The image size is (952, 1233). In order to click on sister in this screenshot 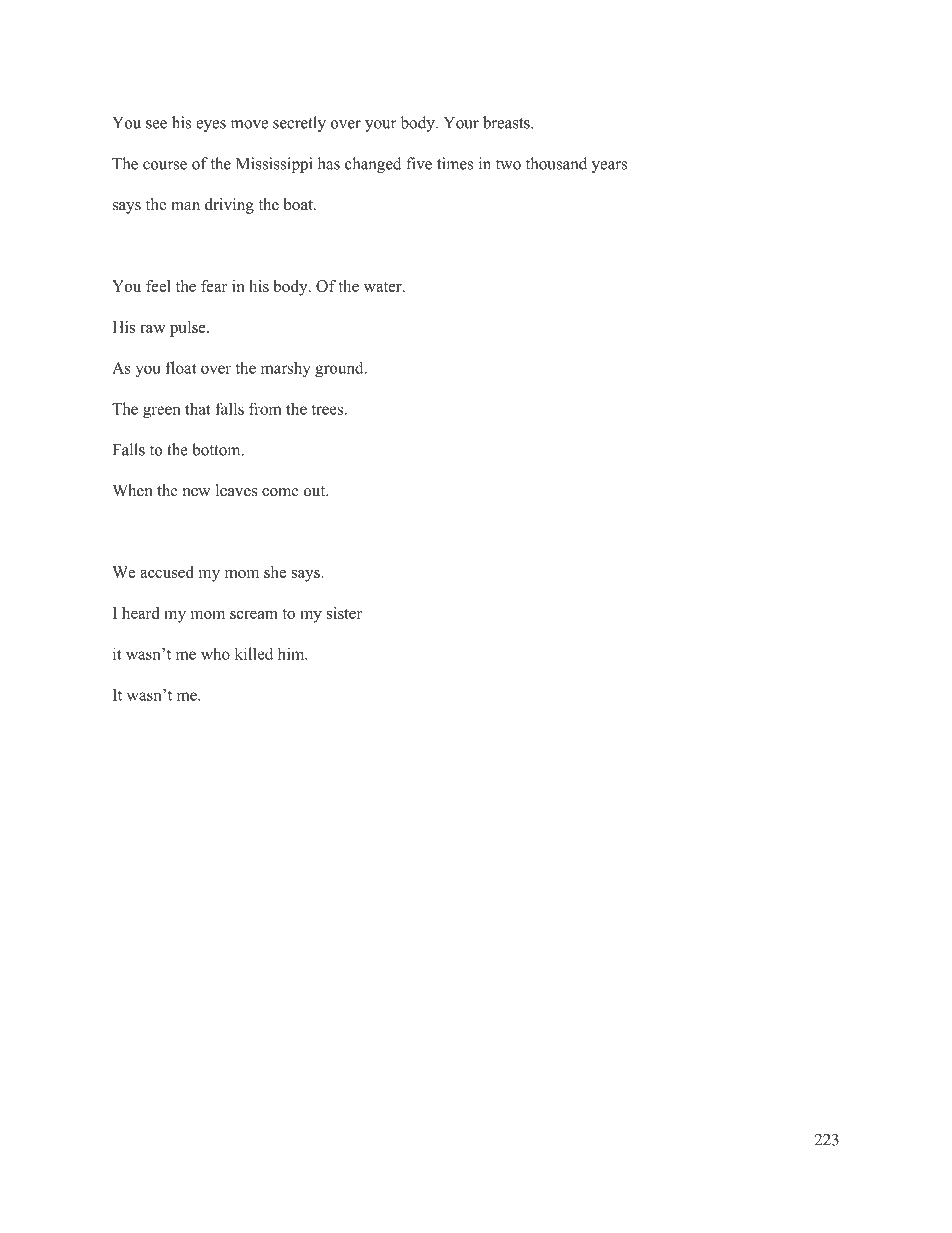, I will do `click(344, 613)`.
